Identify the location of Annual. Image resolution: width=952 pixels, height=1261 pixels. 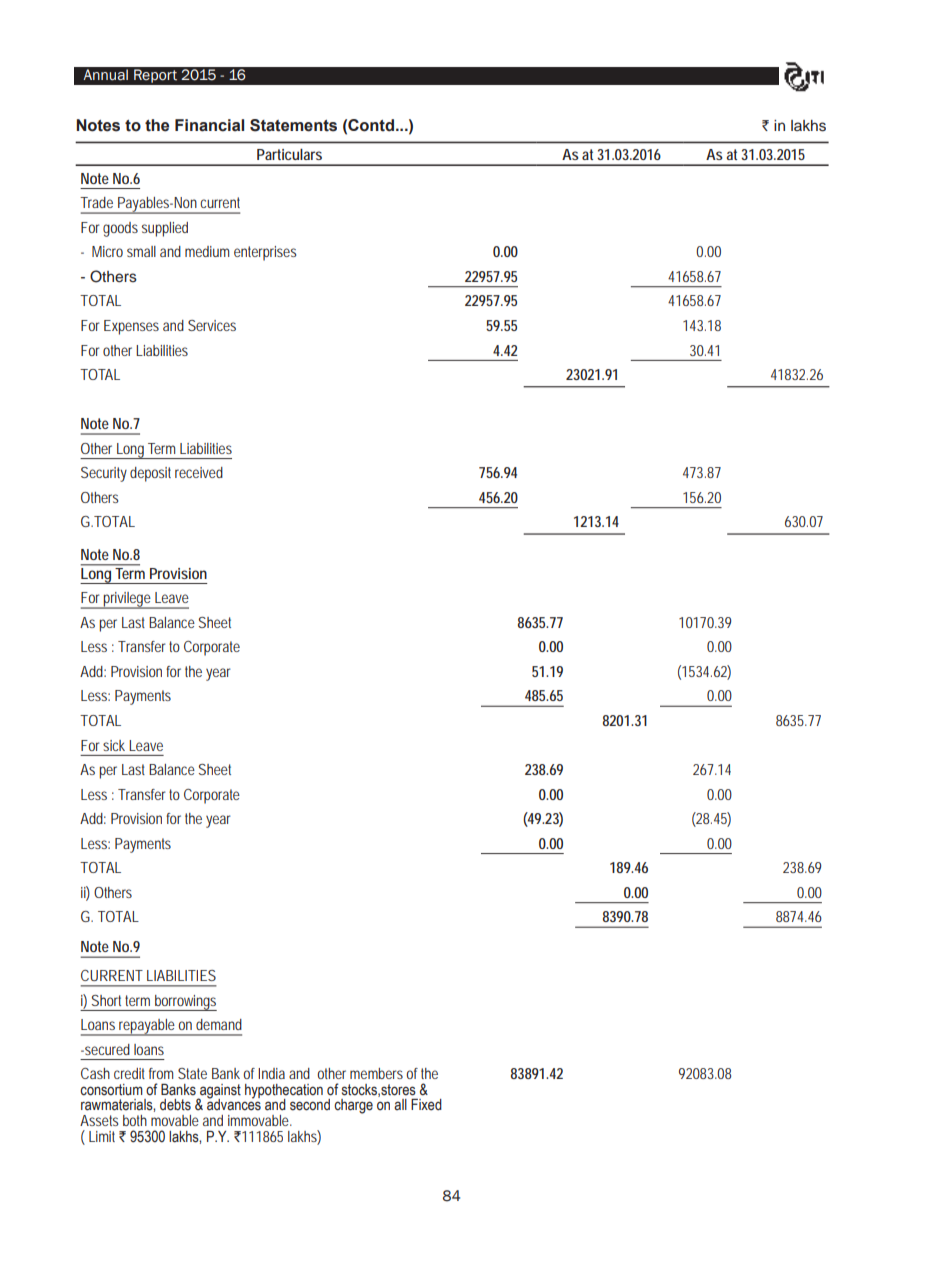
(105, 75).
